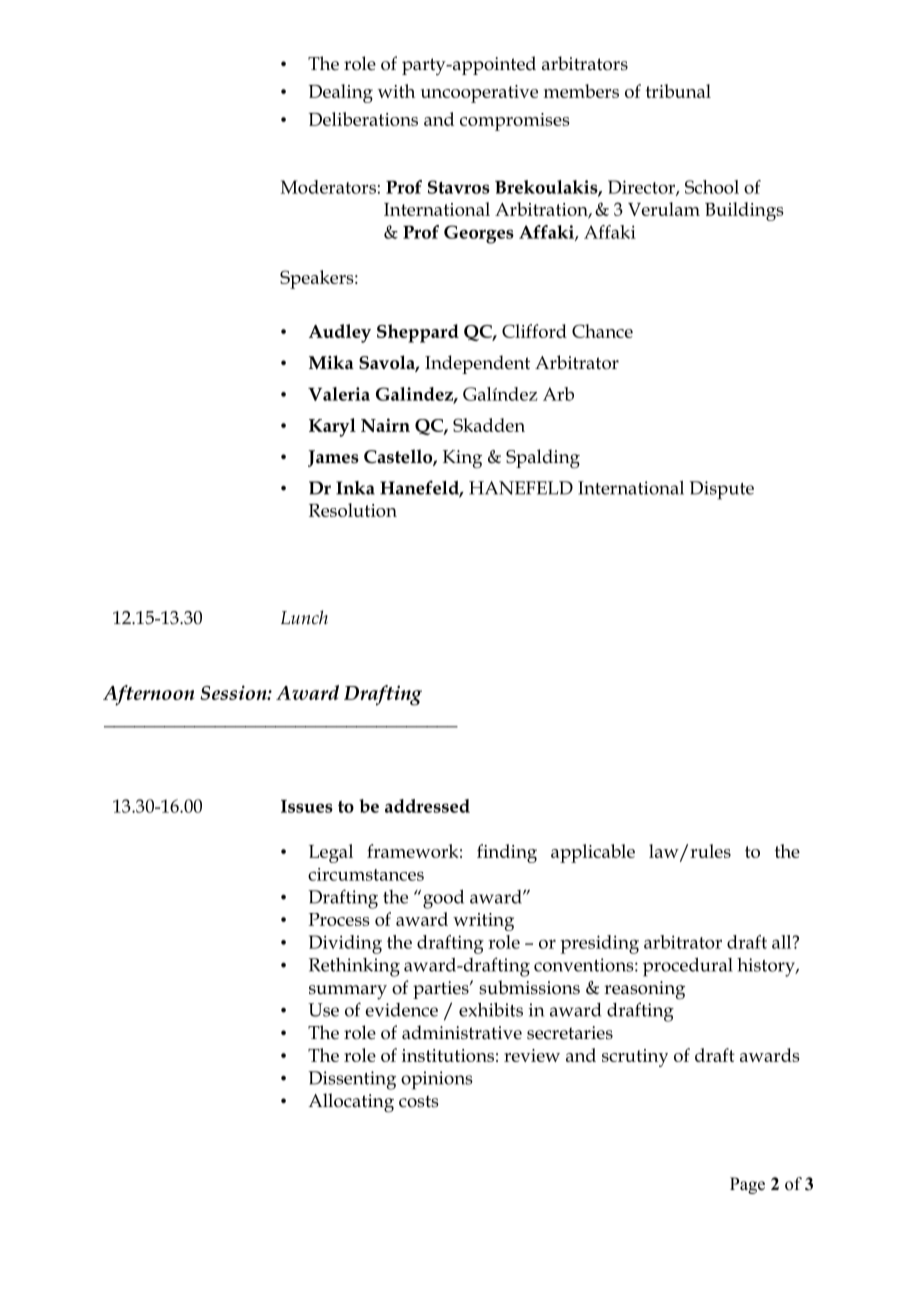  I want to click on Resolution, so click(353, 510).
